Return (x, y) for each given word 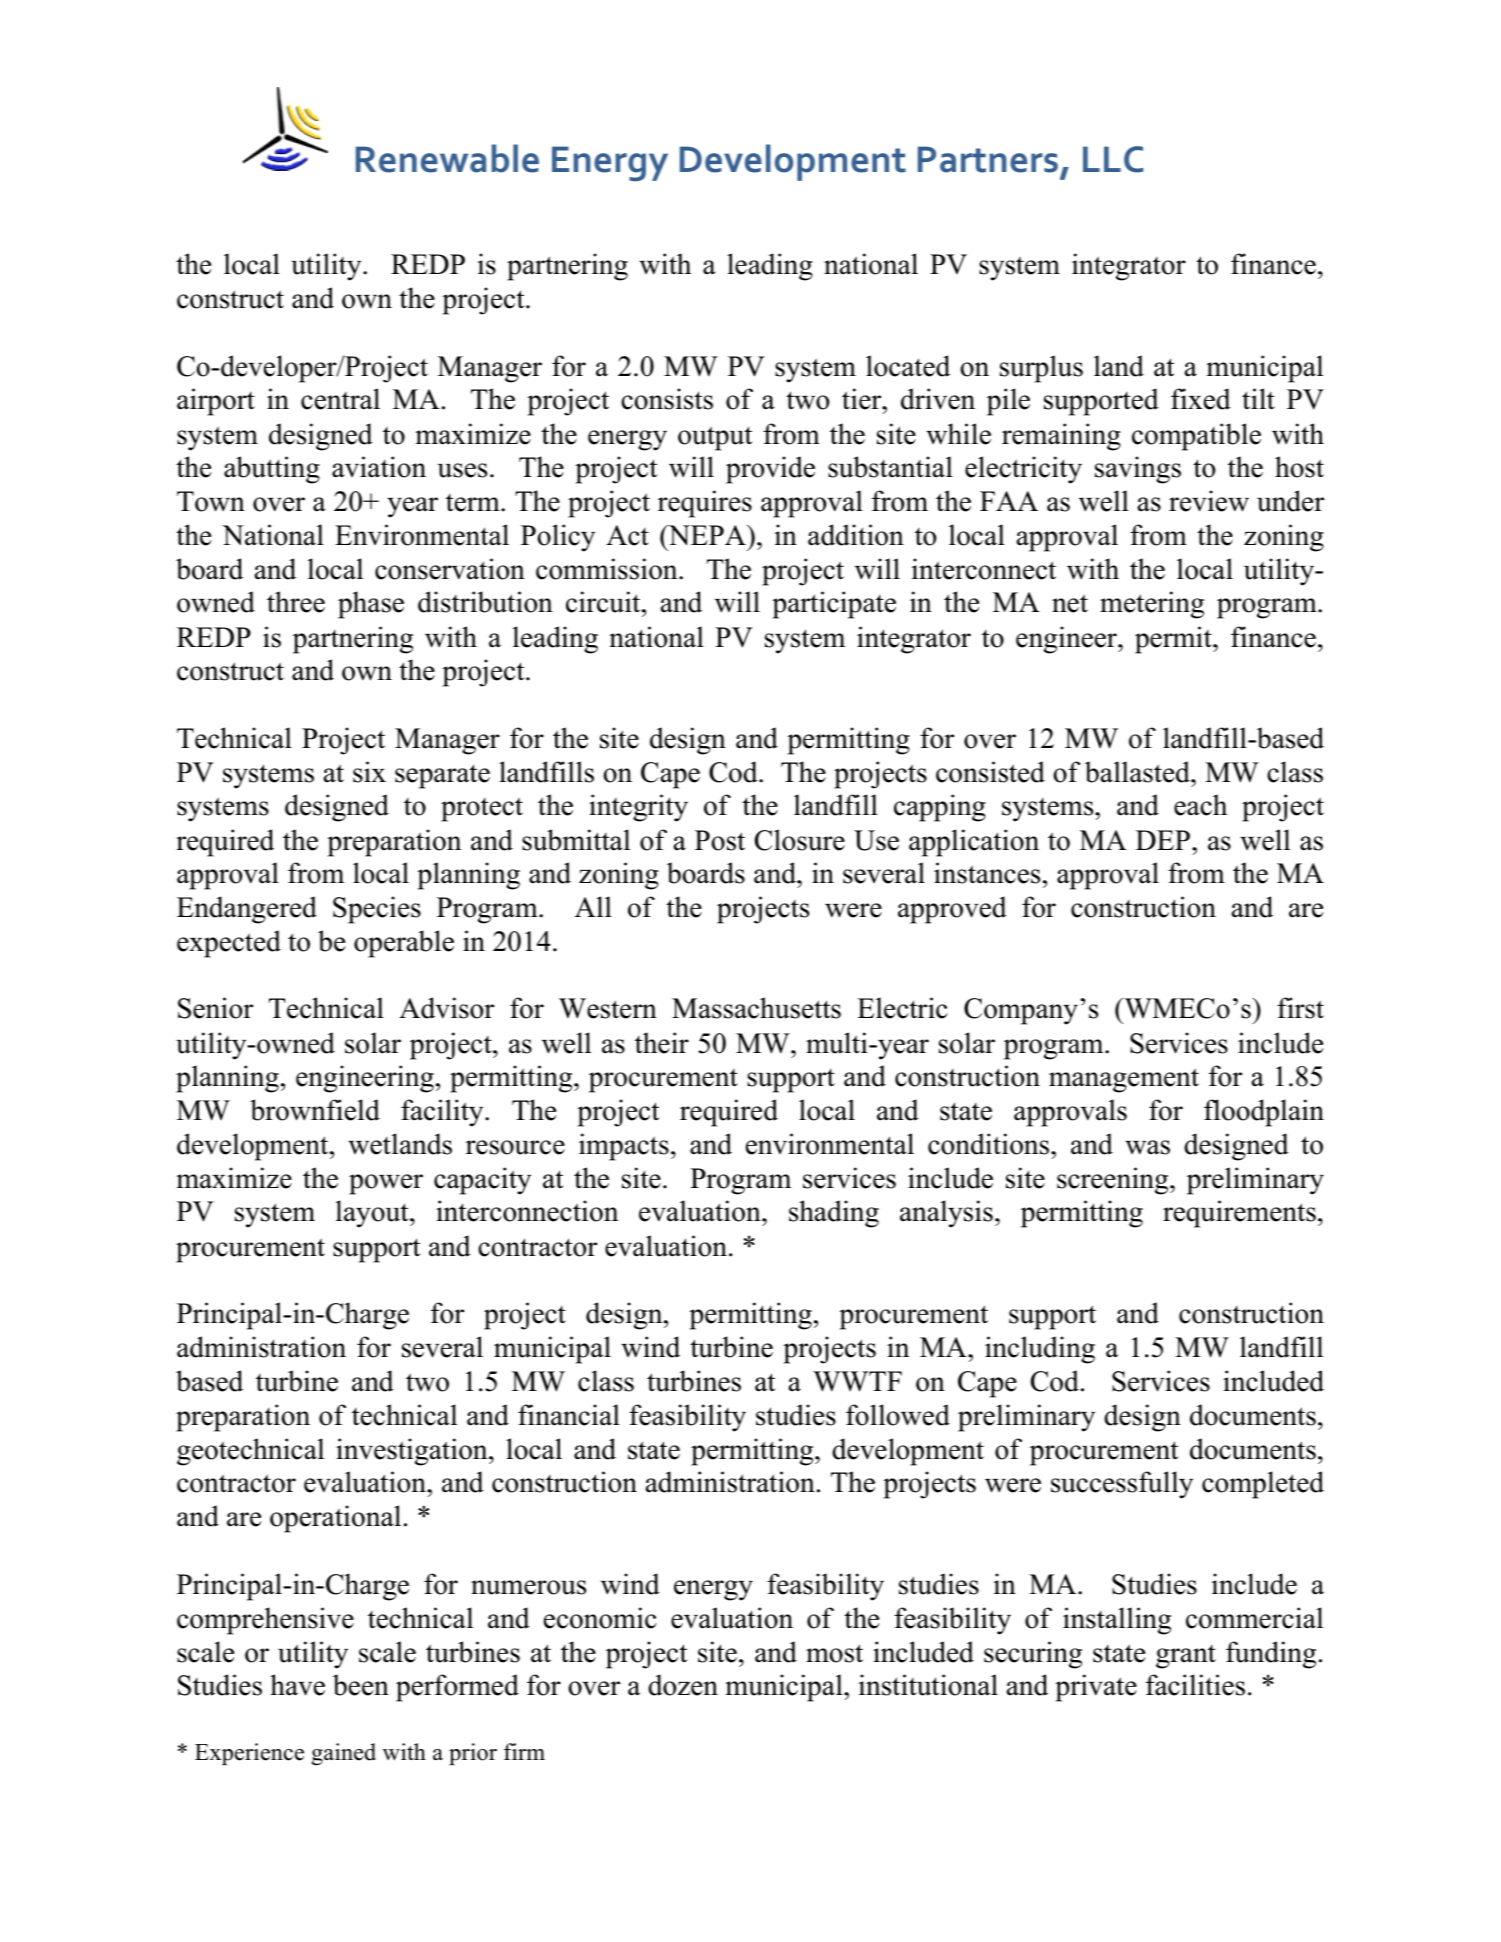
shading (834, 1214)
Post (720, 840)
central (340, 399)
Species (377, 910)
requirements (1239, 1214)
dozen (683, 1685)
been (361, 1685)
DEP (1164, 840)
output (715, 438)
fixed (1201, 399)
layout (373, 1214)
